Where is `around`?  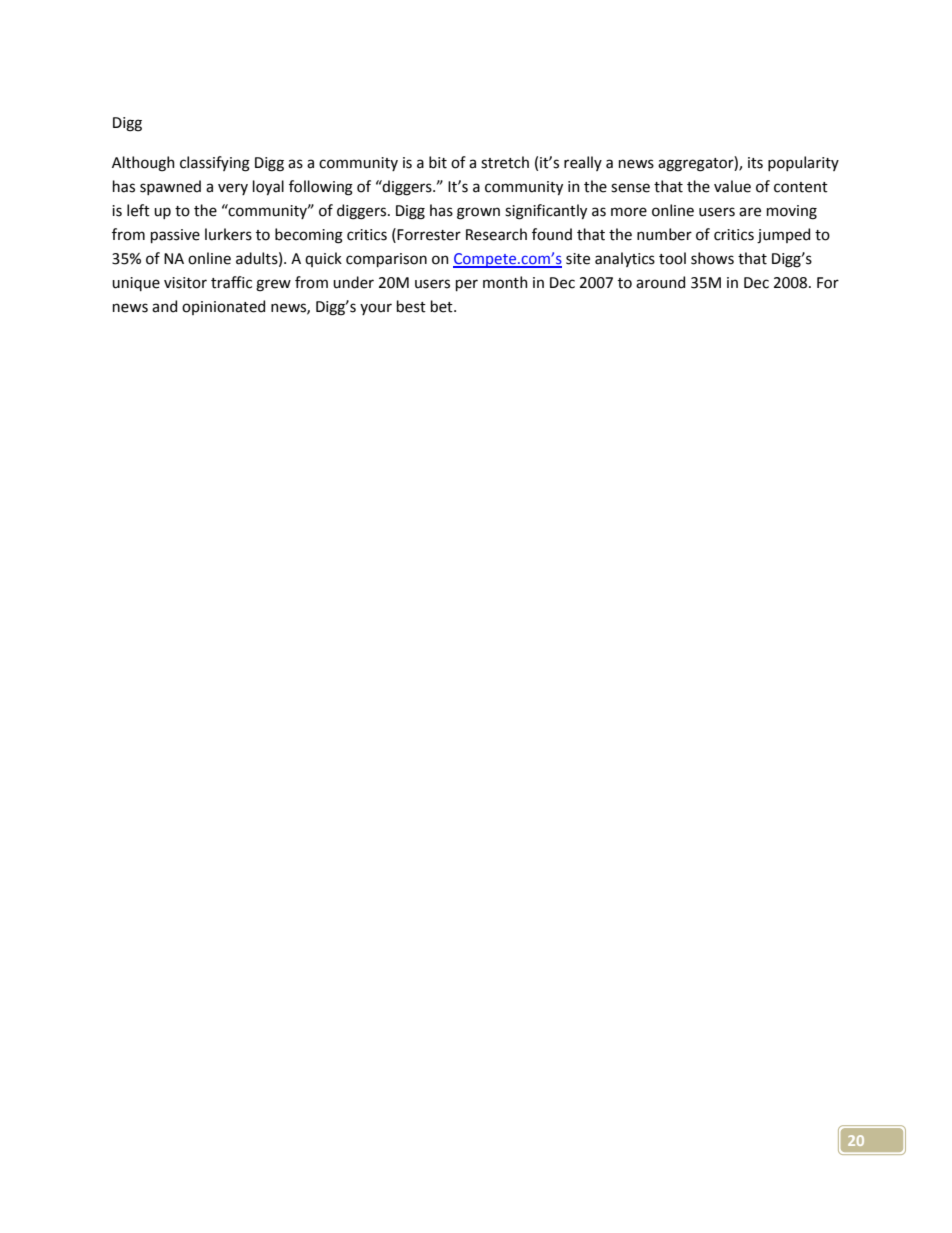
around is located at coordinates (660, 282).
